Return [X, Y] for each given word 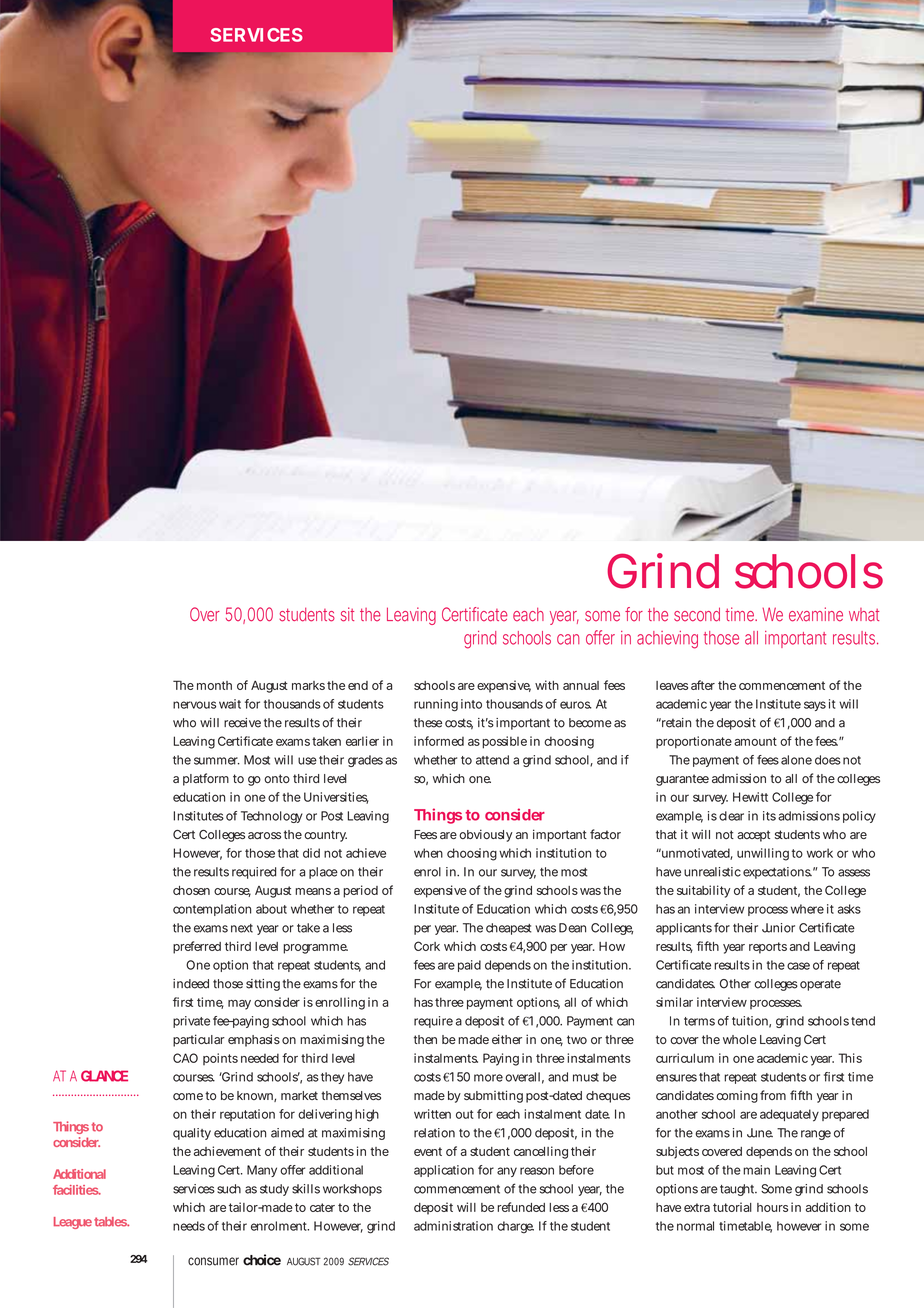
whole [740, 1039]
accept [753, 836]
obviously [486, 835]
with [547, 685]
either [507, 1039]
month [214, 685]
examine [816, 614]
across [264, 835]
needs [189, 1226]
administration [453, 1226]
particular [199, 1040]
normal [695, 1226]
